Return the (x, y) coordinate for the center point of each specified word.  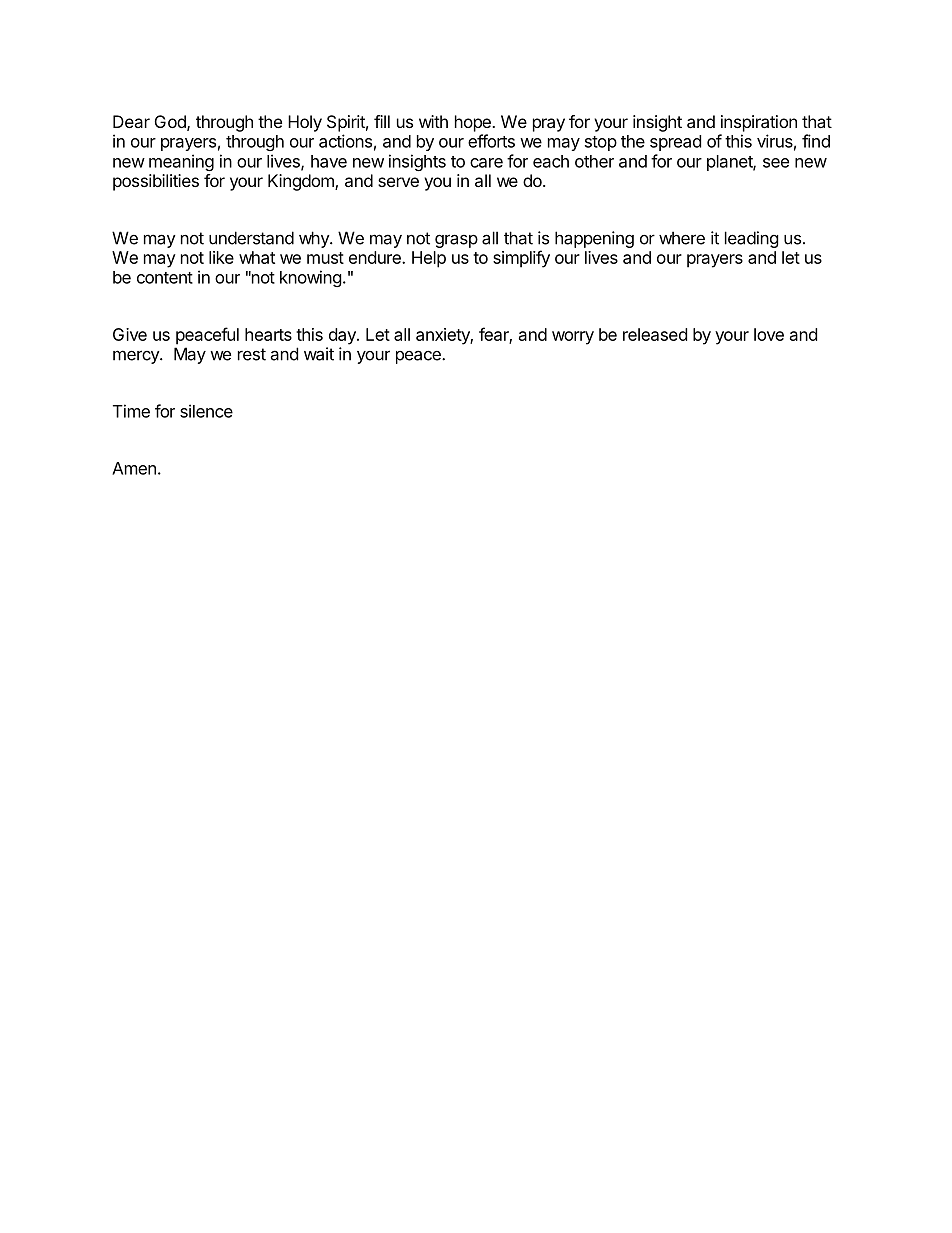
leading (752, 239)
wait (319, 354)
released (655, 334)
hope (474, 123)
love (769, 334)
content (165, 278)
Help (429, 259)
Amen (134, 468)
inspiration (759, 123)
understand (251, 238)
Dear (131, 121)
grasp (456, 241)
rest (252, 354)
